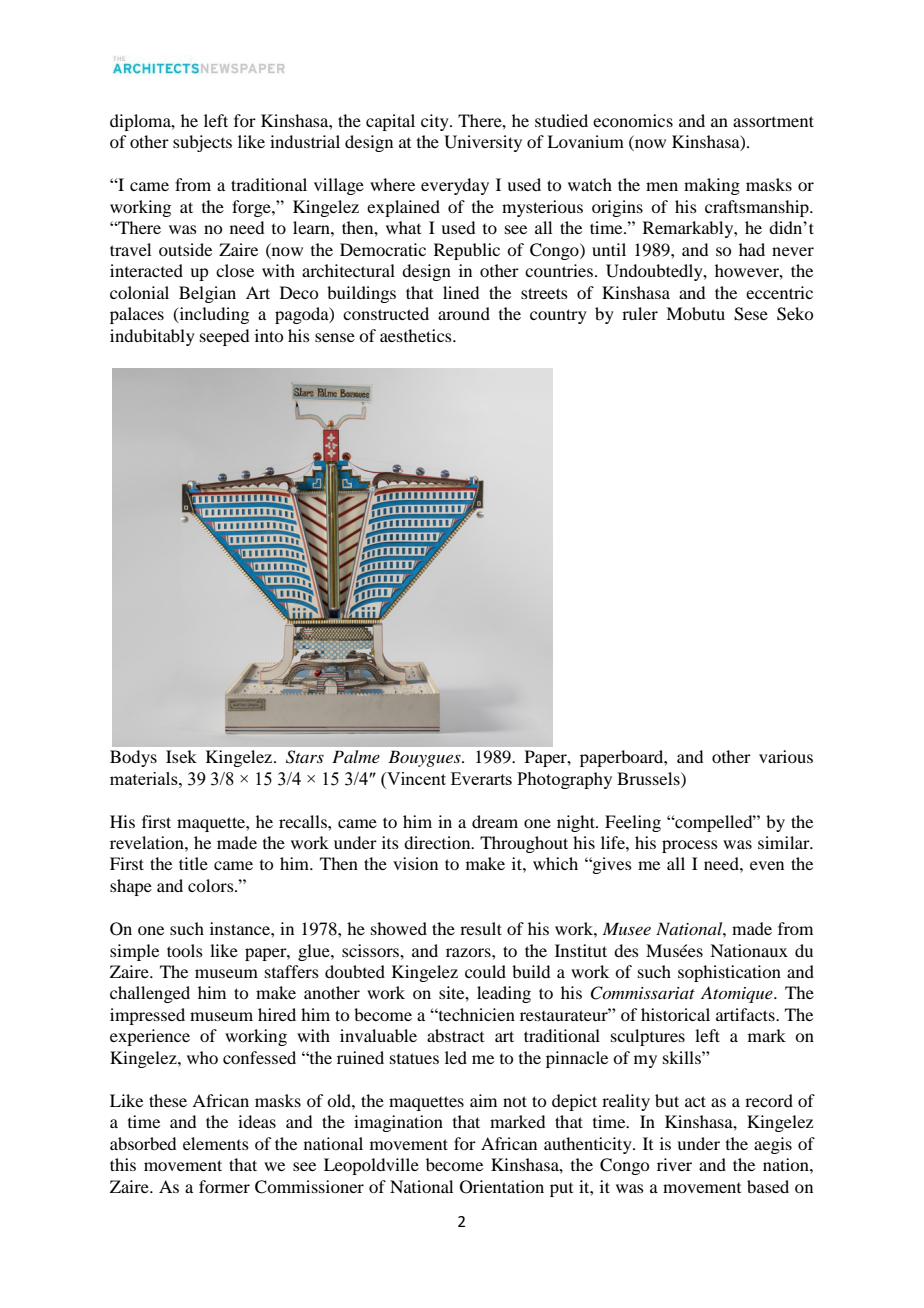 This screenshot has height=1308, width=924. Describe the element at coordinates (483, 143) in the screenshot. I see `University` at that location.
